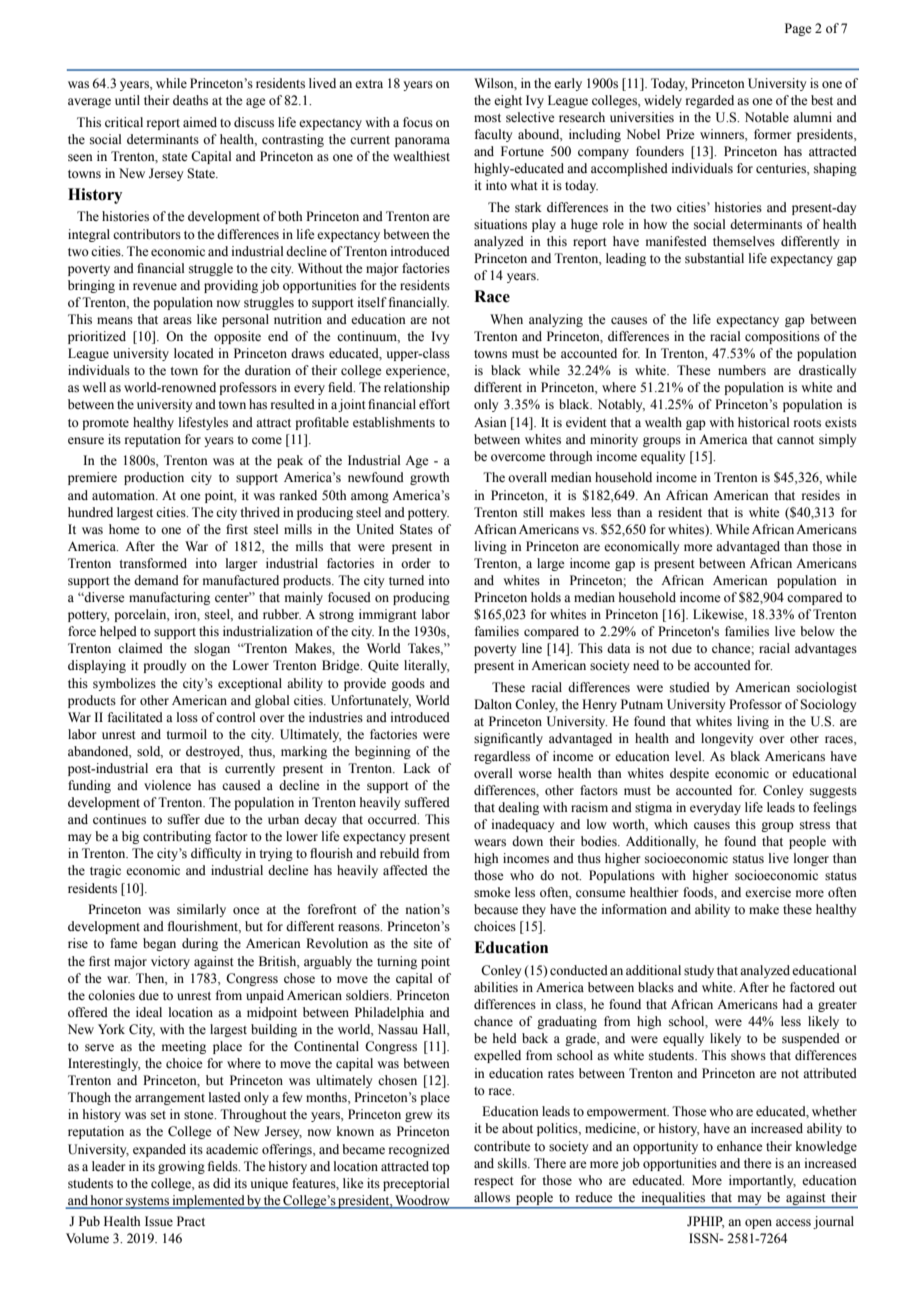  What do you see at coordinates (147, 1203) in the image?
I see `systems` at bounding box center [147, 1203].
